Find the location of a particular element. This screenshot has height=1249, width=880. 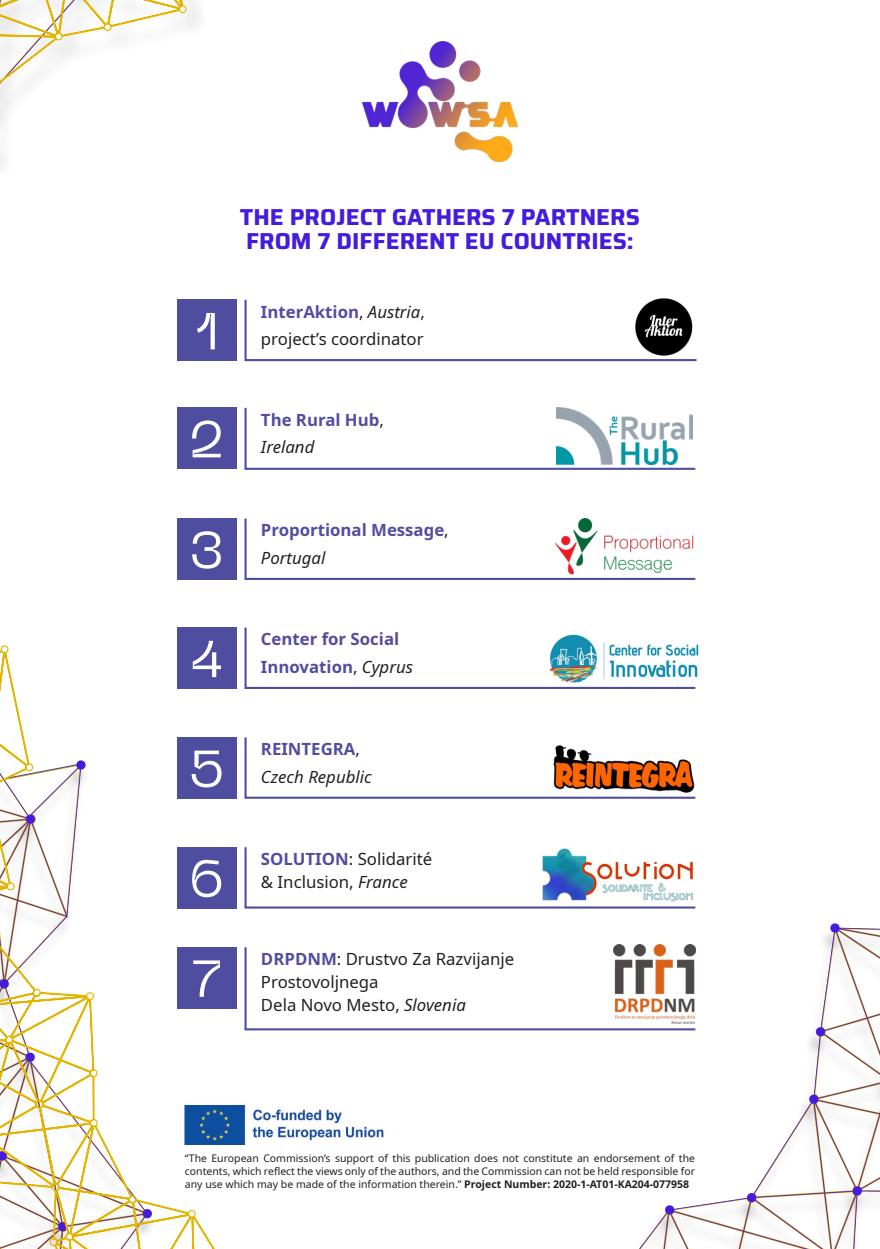

can is located at coordinates (553, 1172).
